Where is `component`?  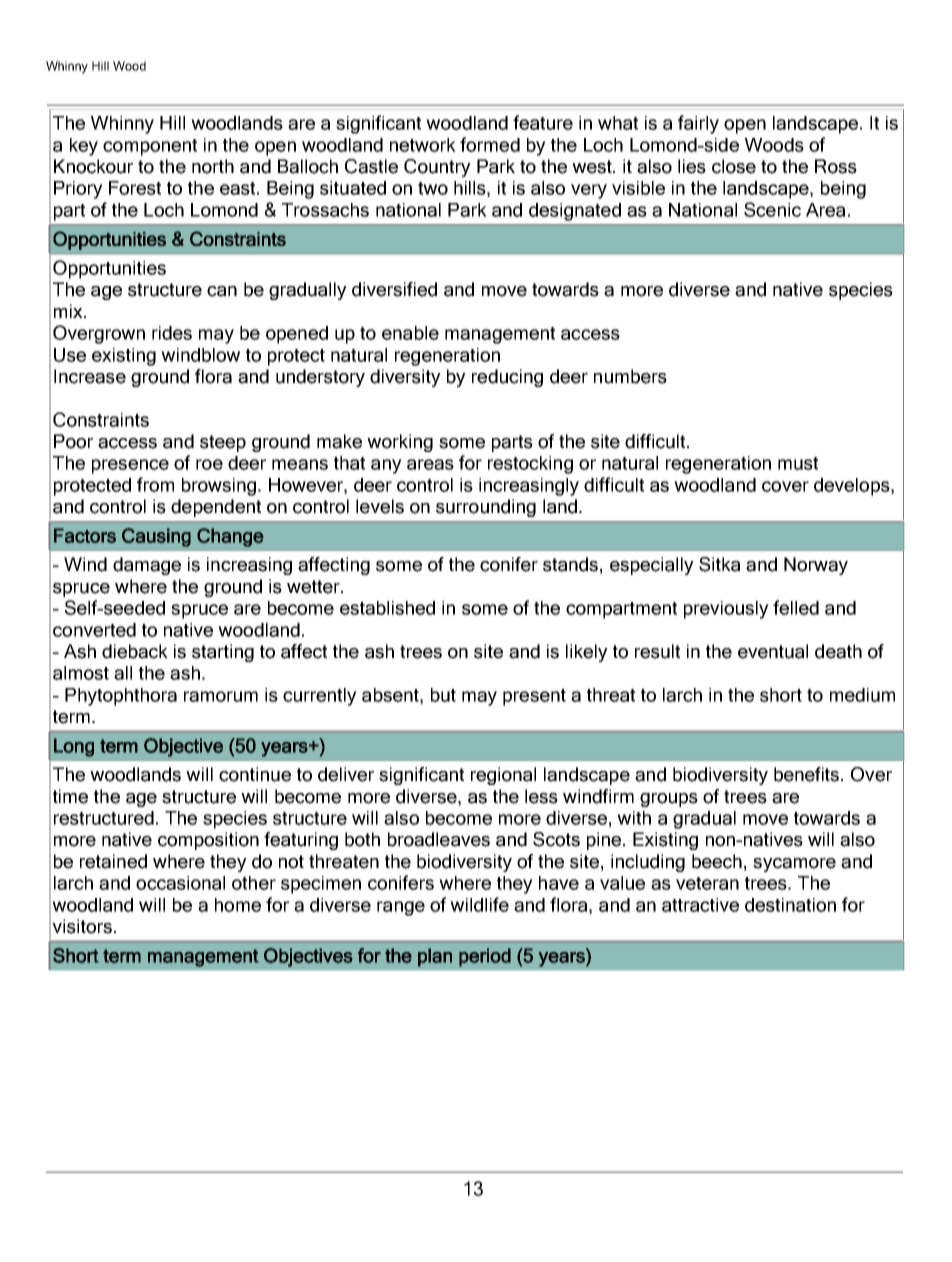 component is located at coordinates (150, 147).
